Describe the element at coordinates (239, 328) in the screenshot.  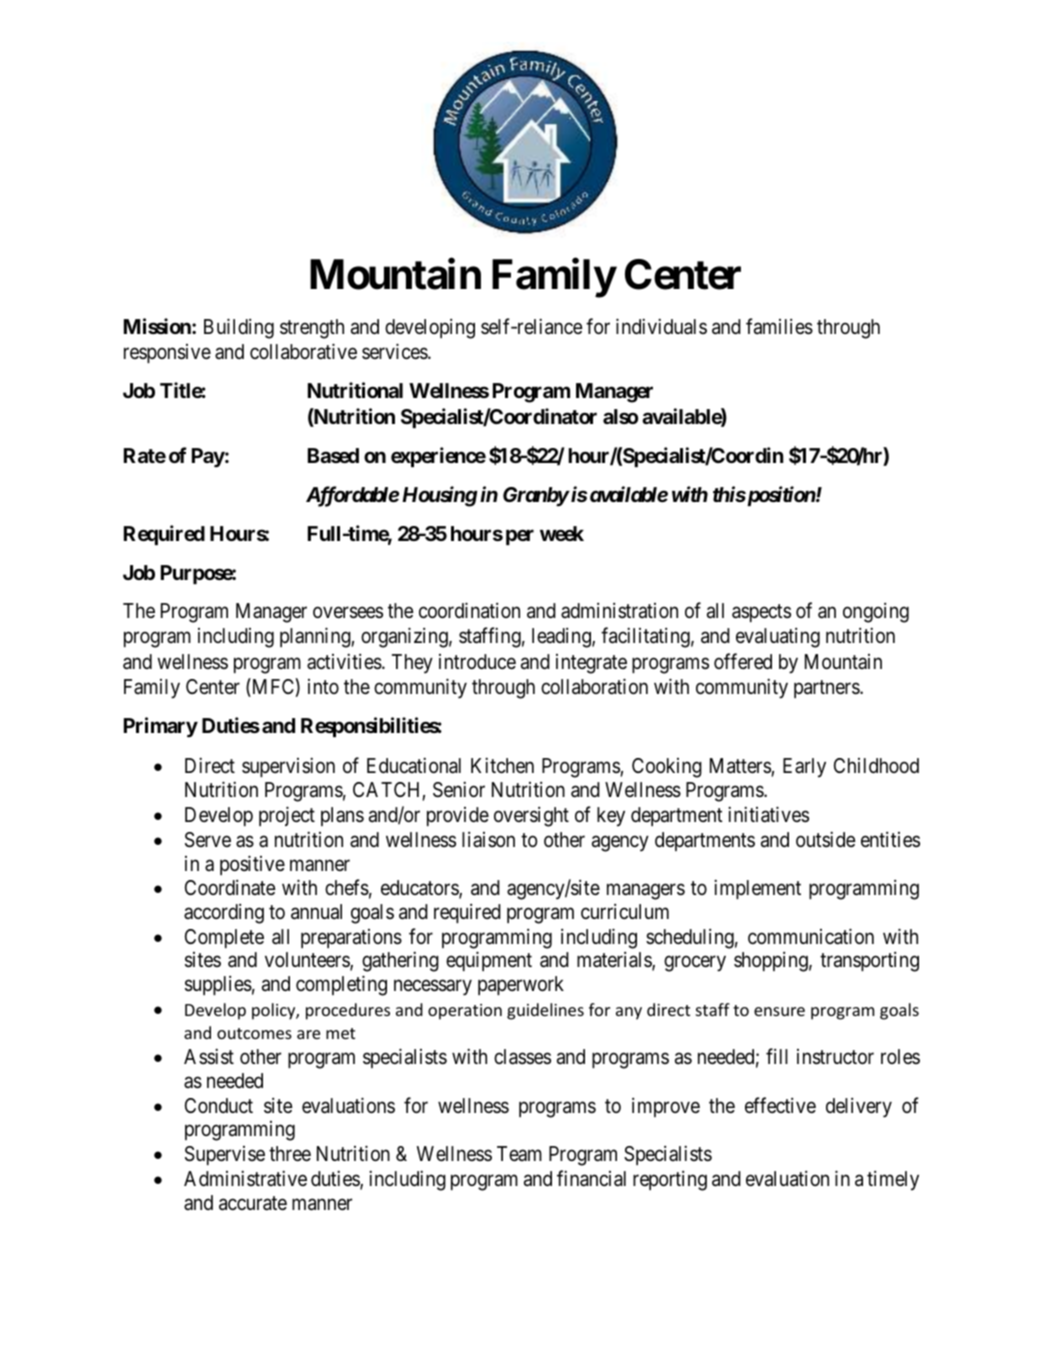
I see `Building` at that location.
